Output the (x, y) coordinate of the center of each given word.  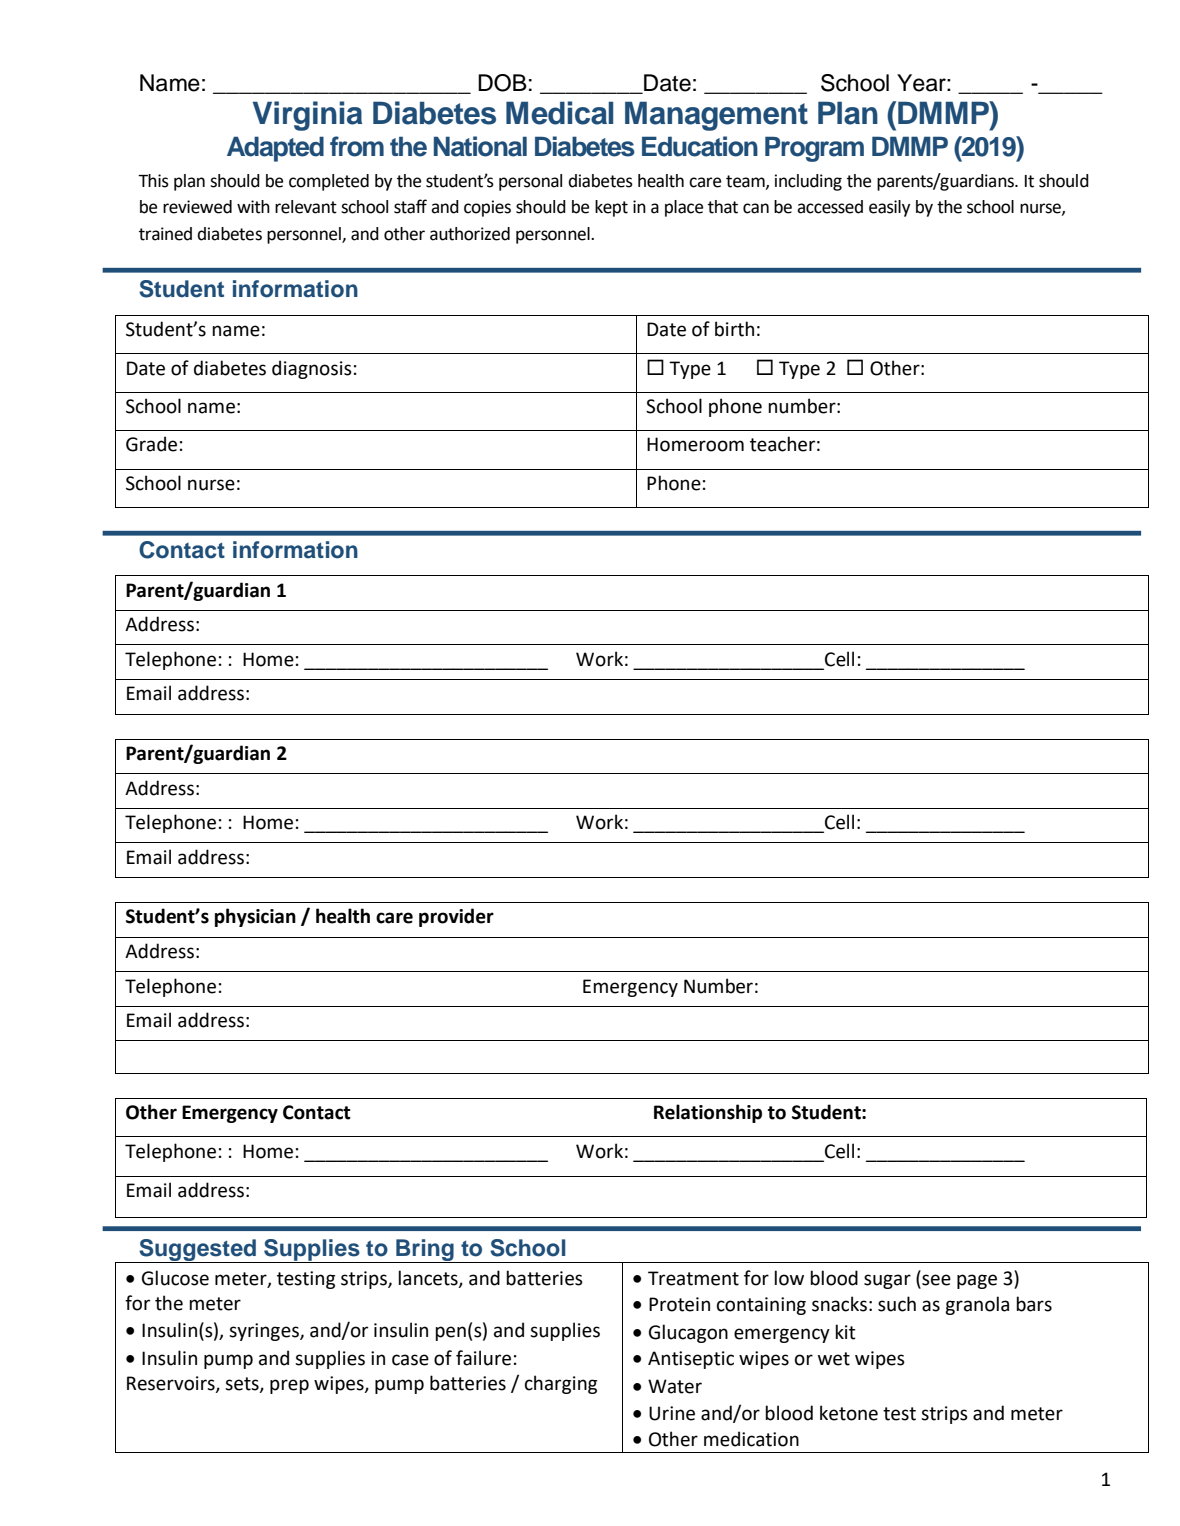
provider (456, 917)
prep (289, 1386)
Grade (151, 444)
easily (889, 208)
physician (255, 917)
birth (734, 329)
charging (561, 1384)
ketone (849, 1413)
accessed (830, 207)
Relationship (708, 1113)
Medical (559, 113)
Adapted (275, 149)
